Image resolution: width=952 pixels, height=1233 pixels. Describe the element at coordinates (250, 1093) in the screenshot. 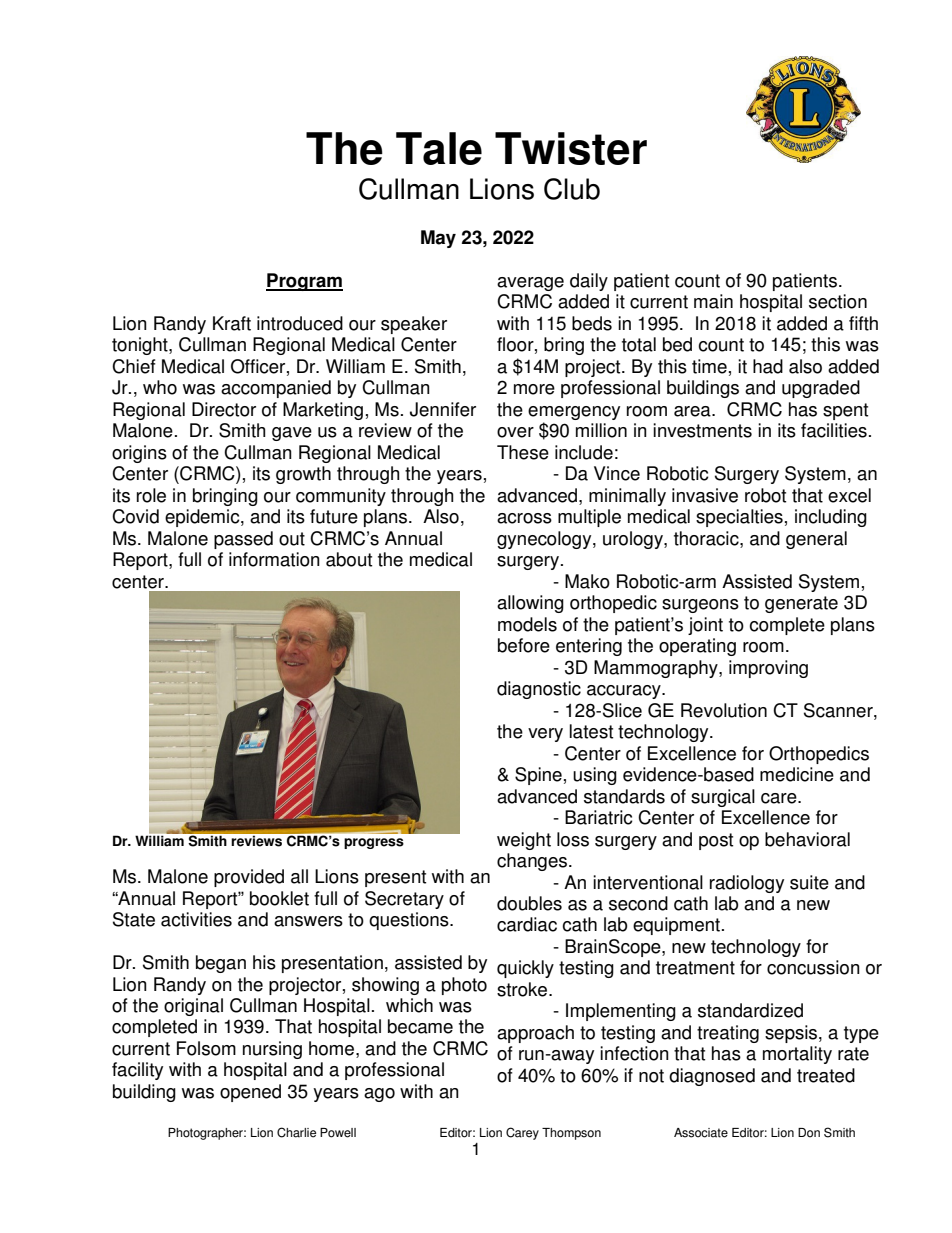

I see `opened` at that location.
